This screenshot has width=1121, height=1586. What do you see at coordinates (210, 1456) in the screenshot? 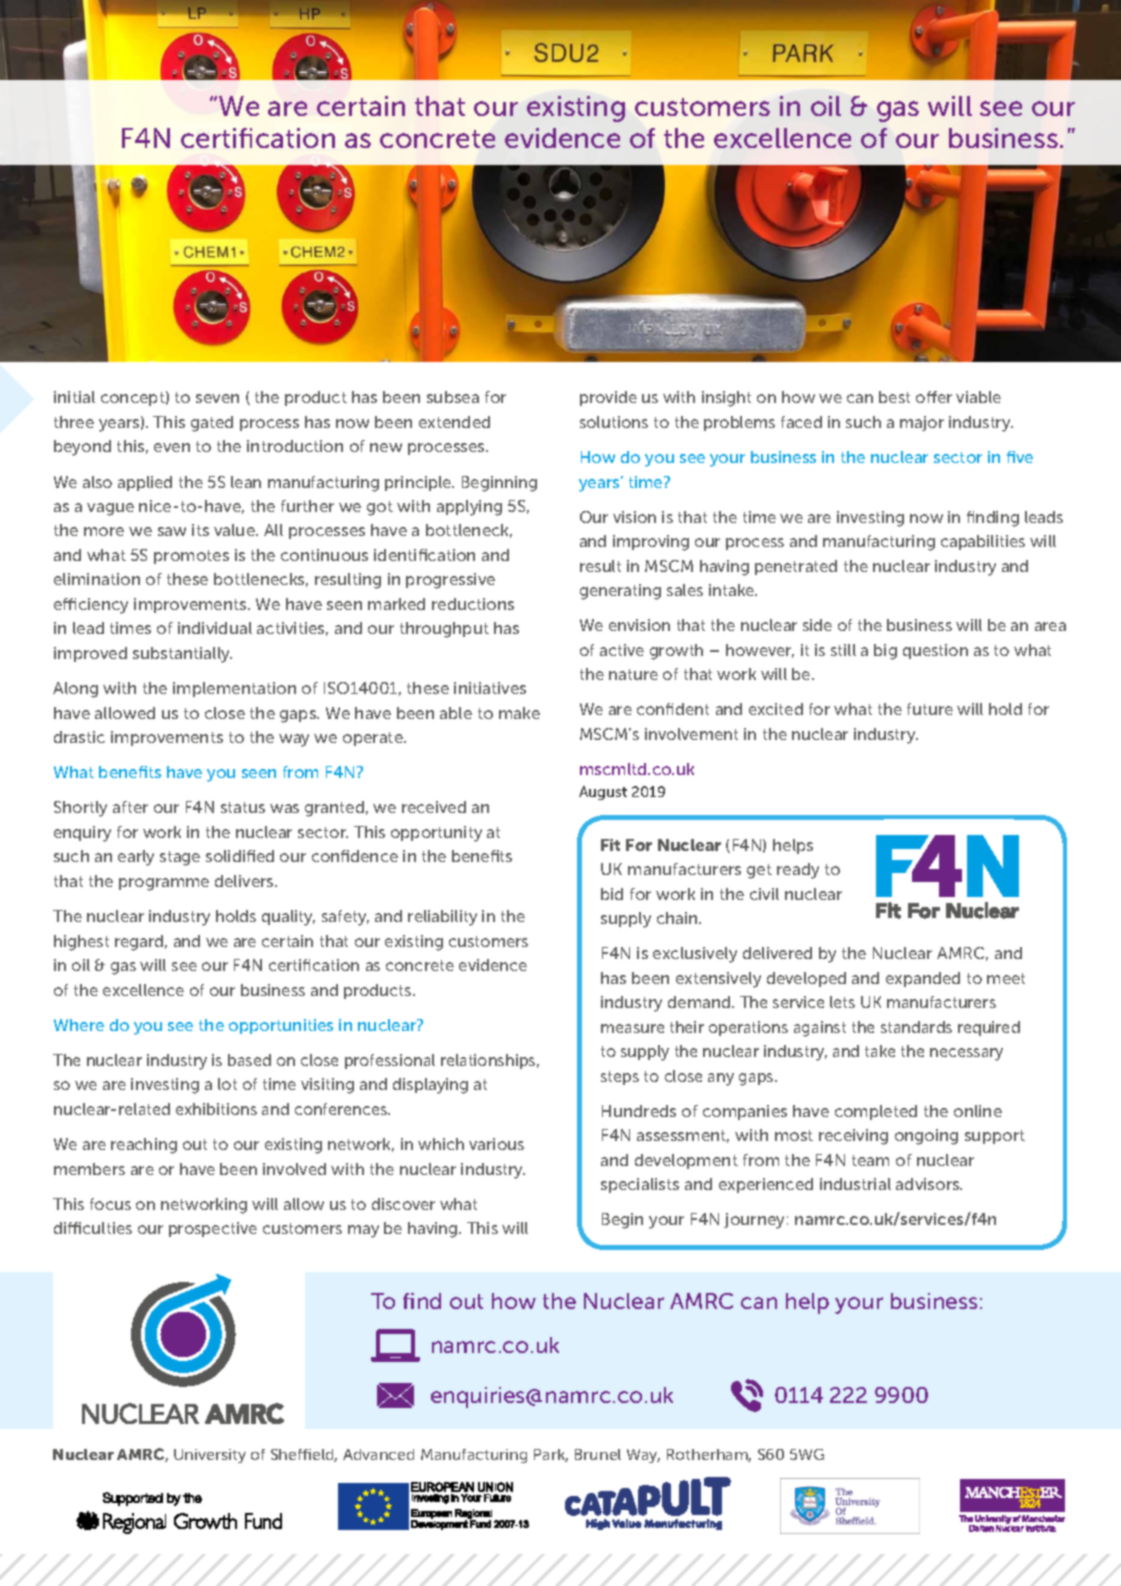
I see `University` at bounding box center [210, 1456].
